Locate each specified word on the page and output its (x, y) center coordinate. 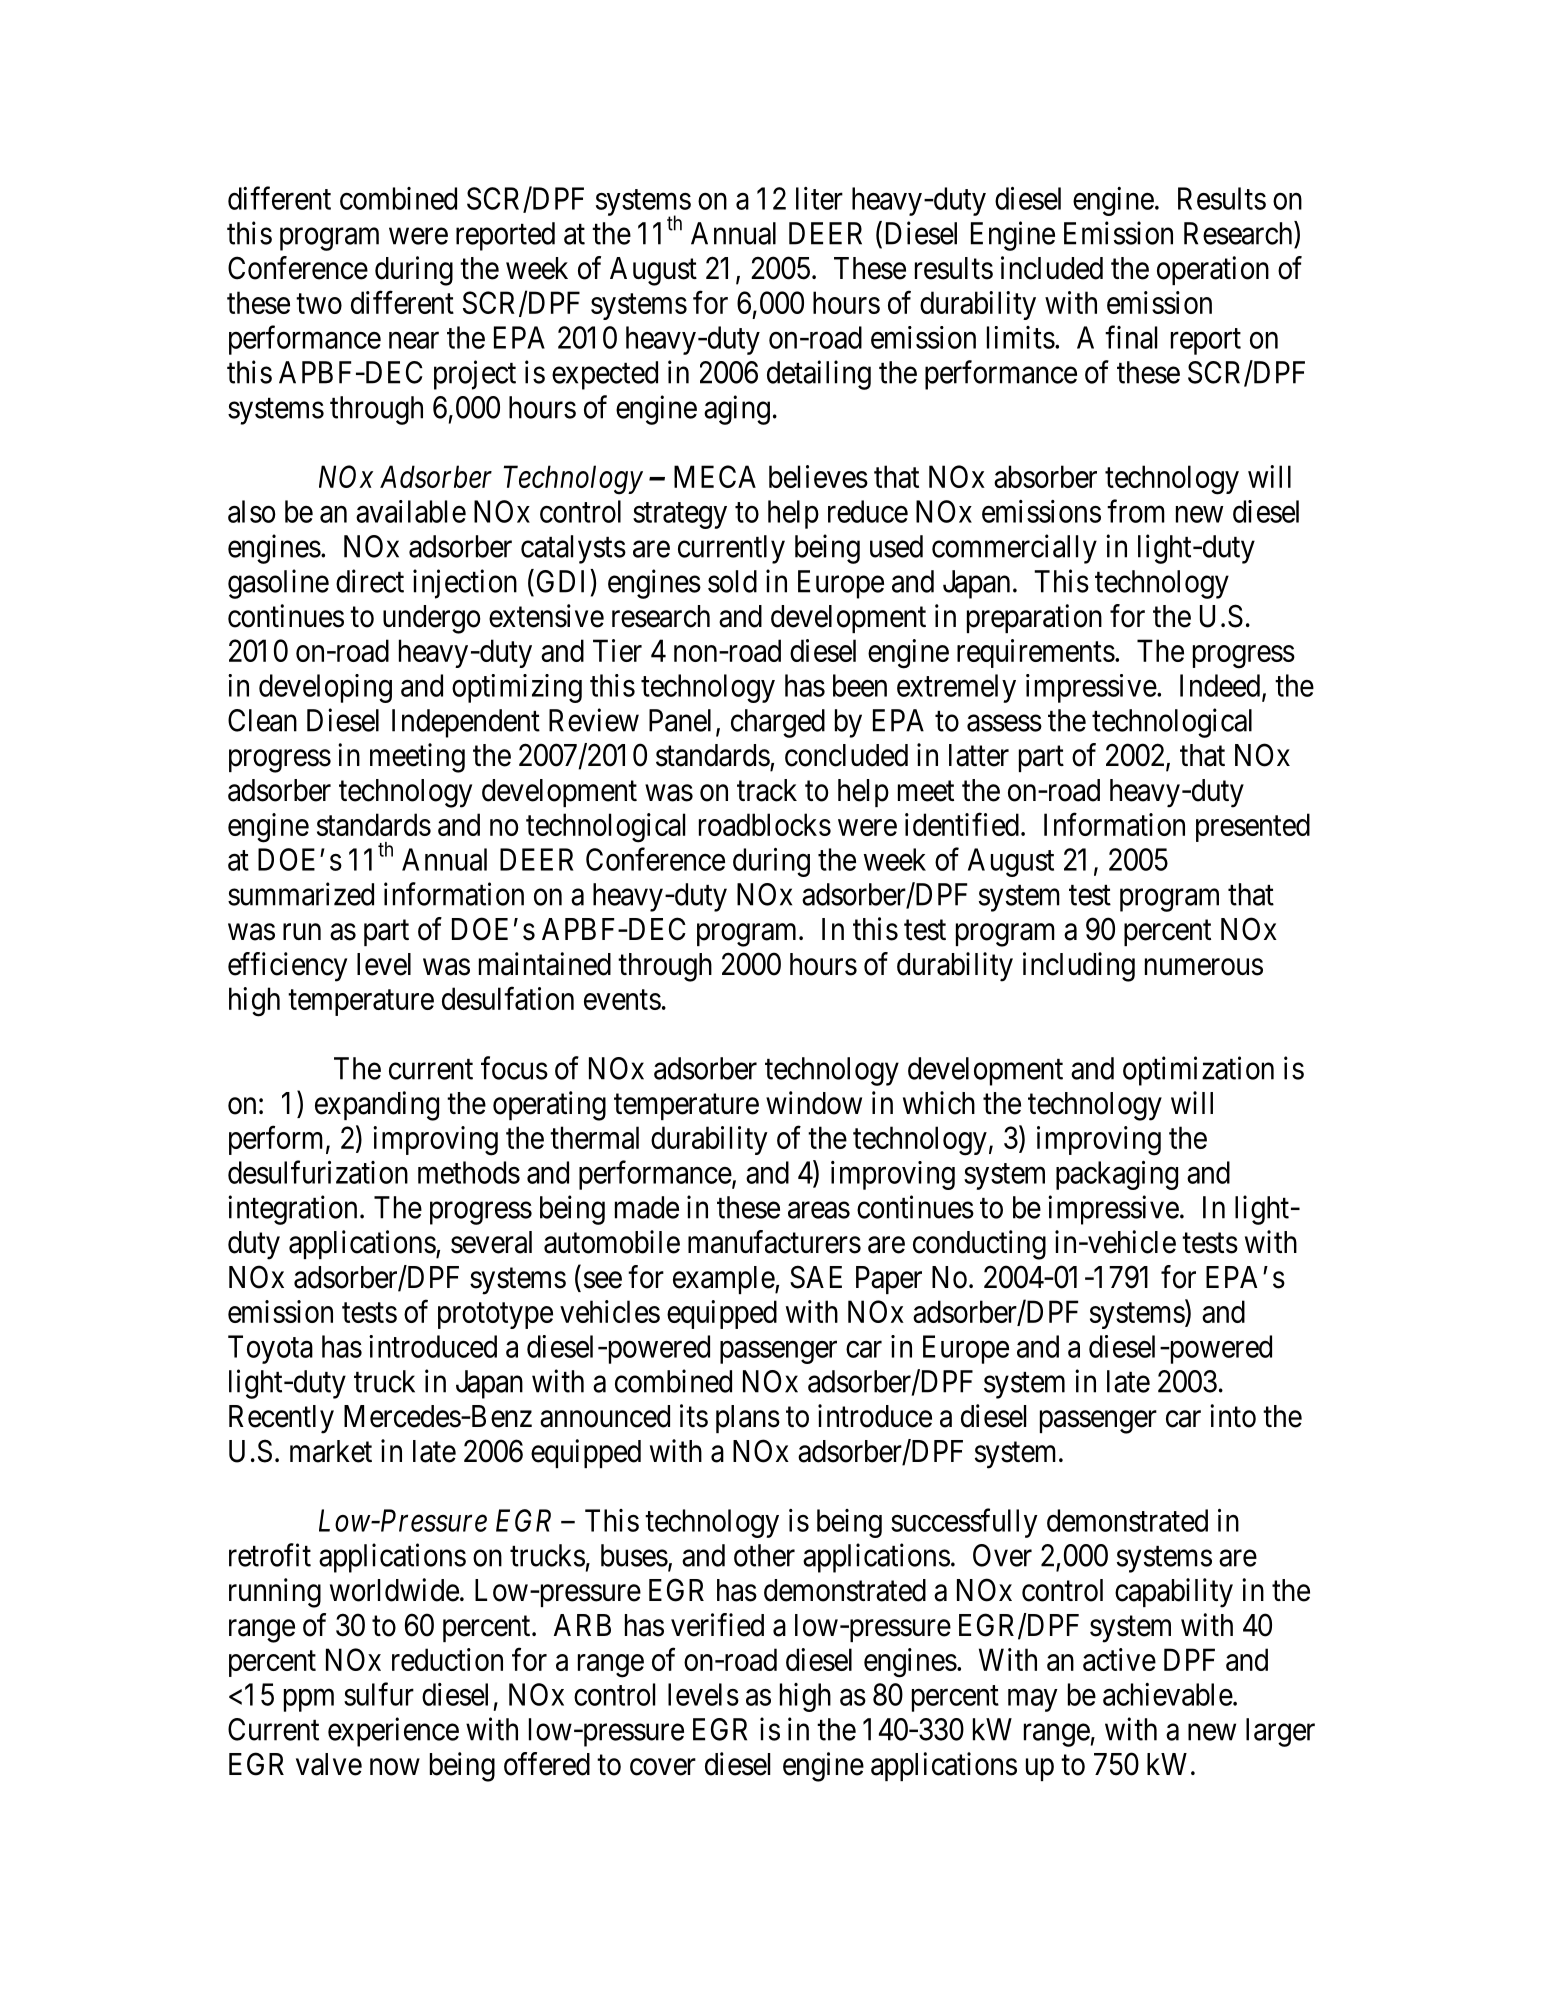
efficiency (287, 967)
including (1079, 967)
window (814, 1103)
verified (717, 1625)
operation (1213, 270)
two (319, 304)
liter (819, 198)
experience (393, 1732)
